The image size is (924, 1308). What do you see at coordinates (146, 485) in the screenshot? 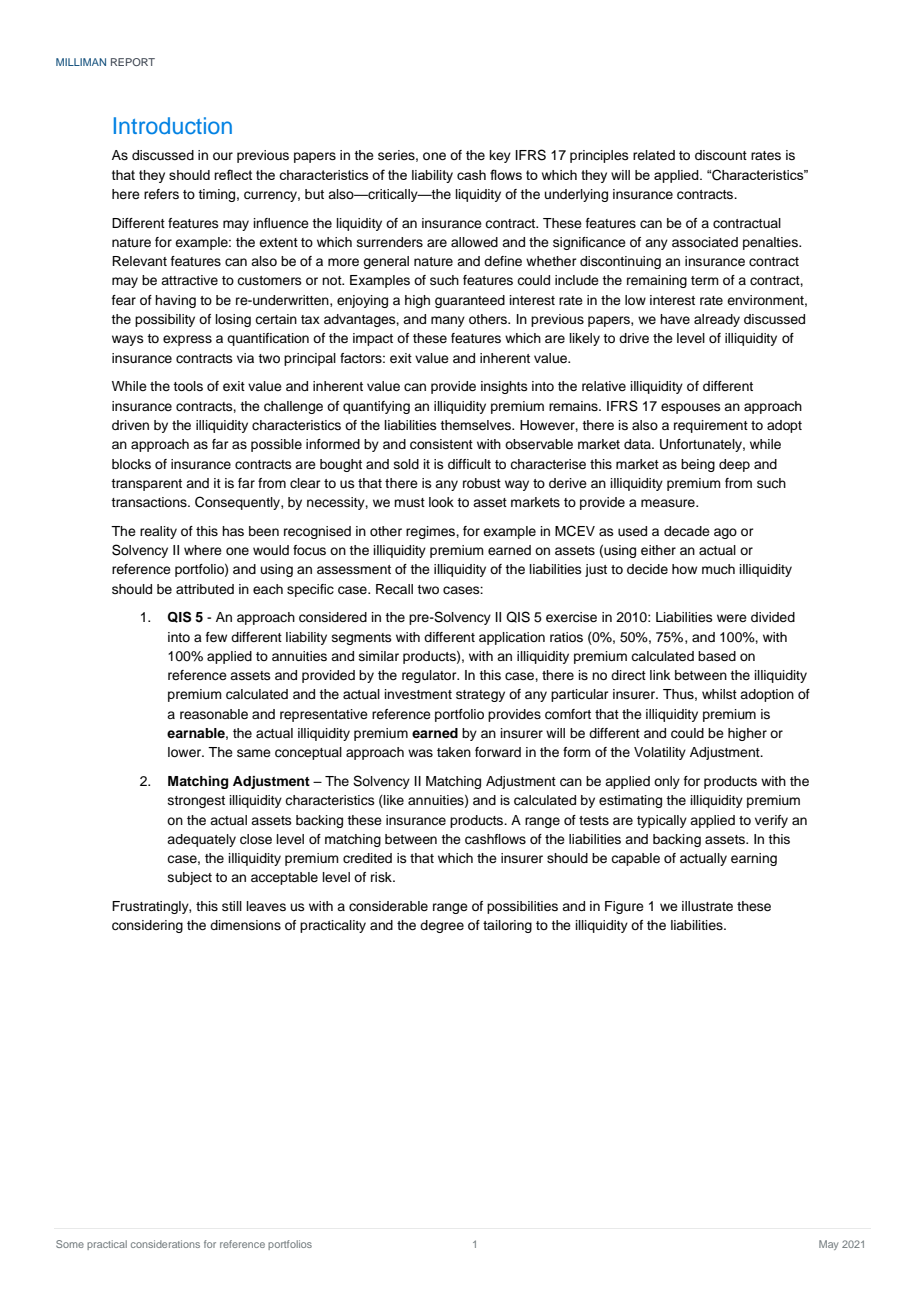
I see `transparent` at bounding box center [146, 485].
